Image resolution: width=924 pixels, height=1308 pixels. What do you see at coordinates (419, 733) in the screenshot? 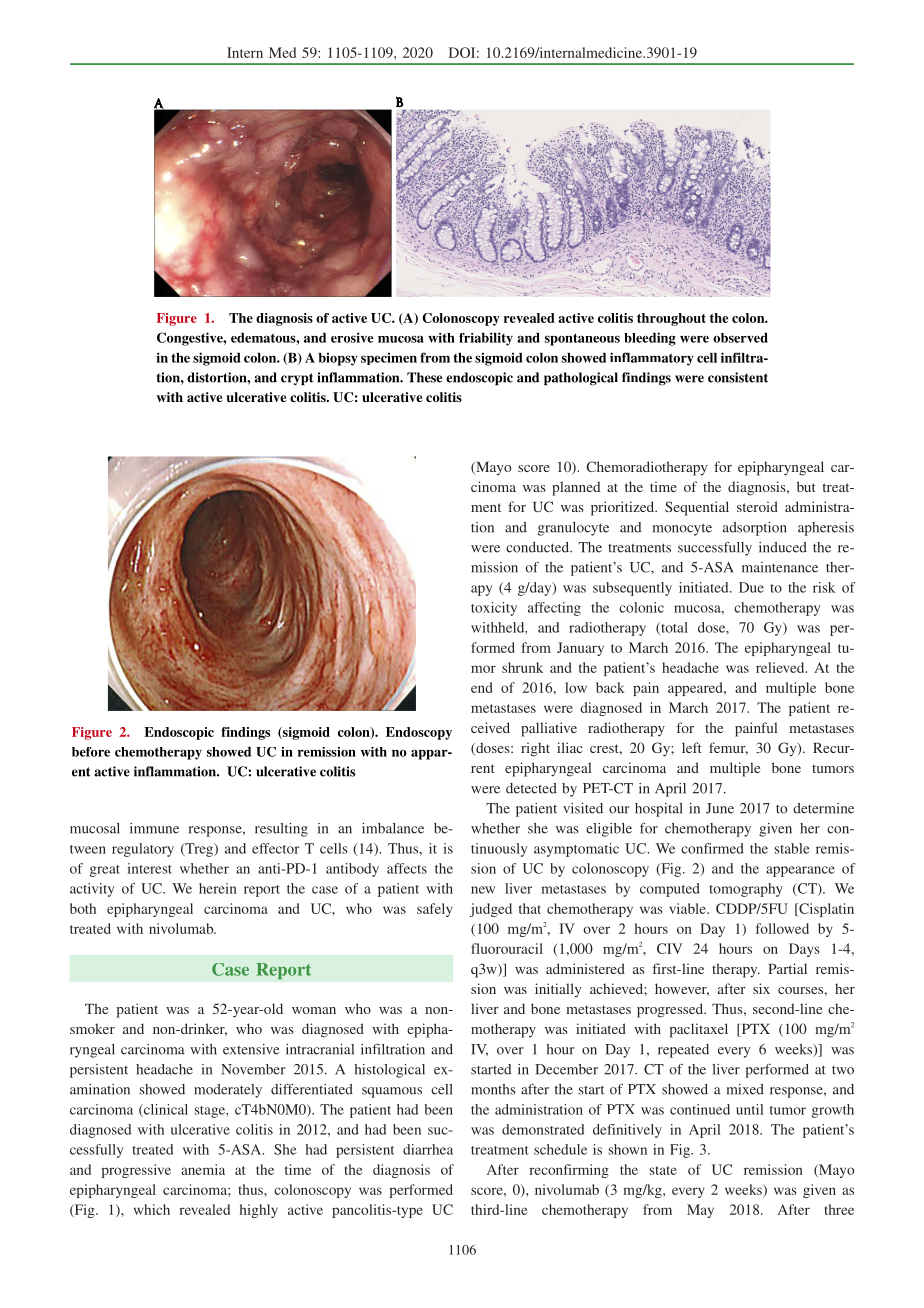
I see `Endoscopy` at bounding box center [419, 733].
